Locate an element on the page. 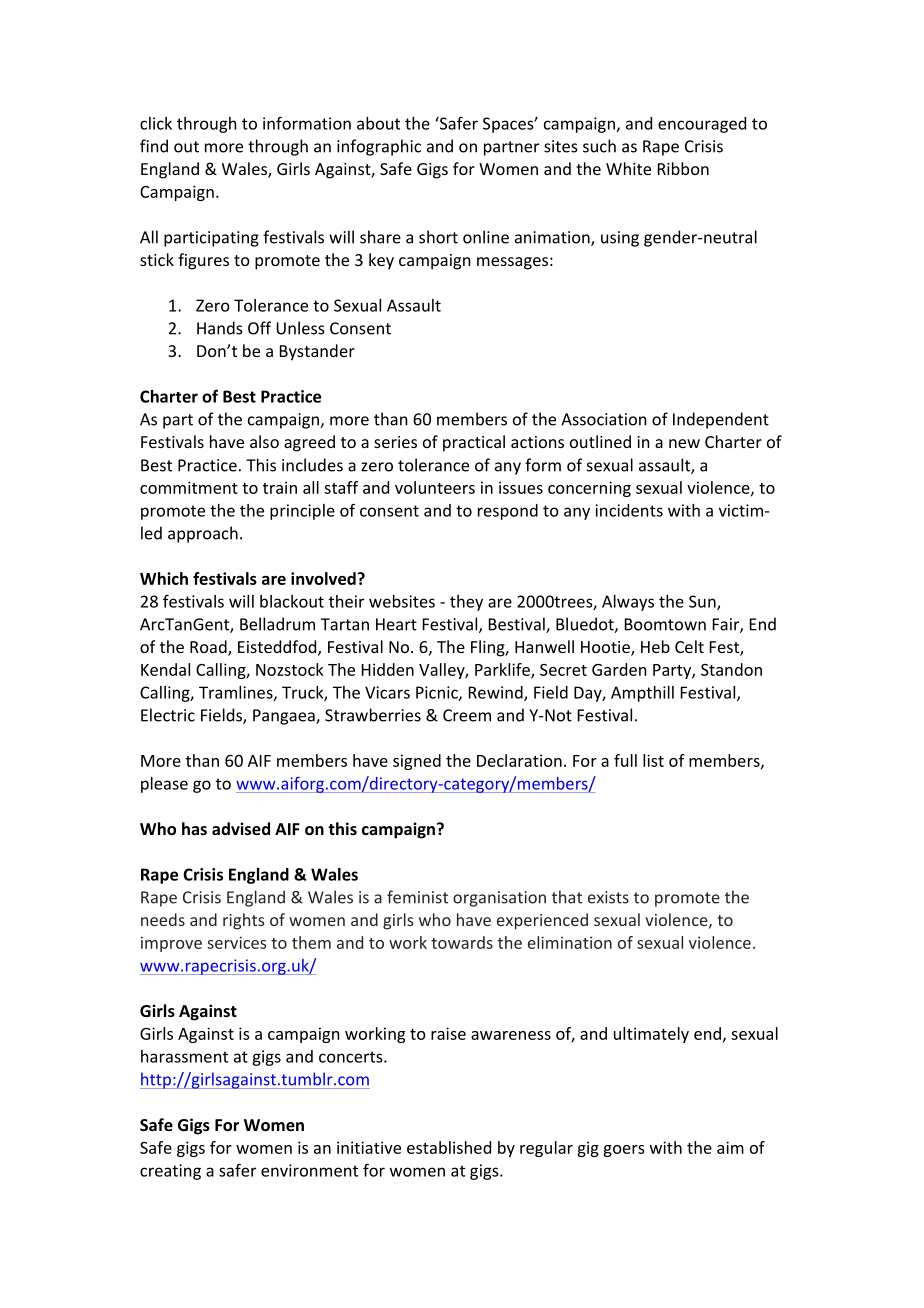 The image size is (924, 1308). list is located at coordinates (653, 760).
